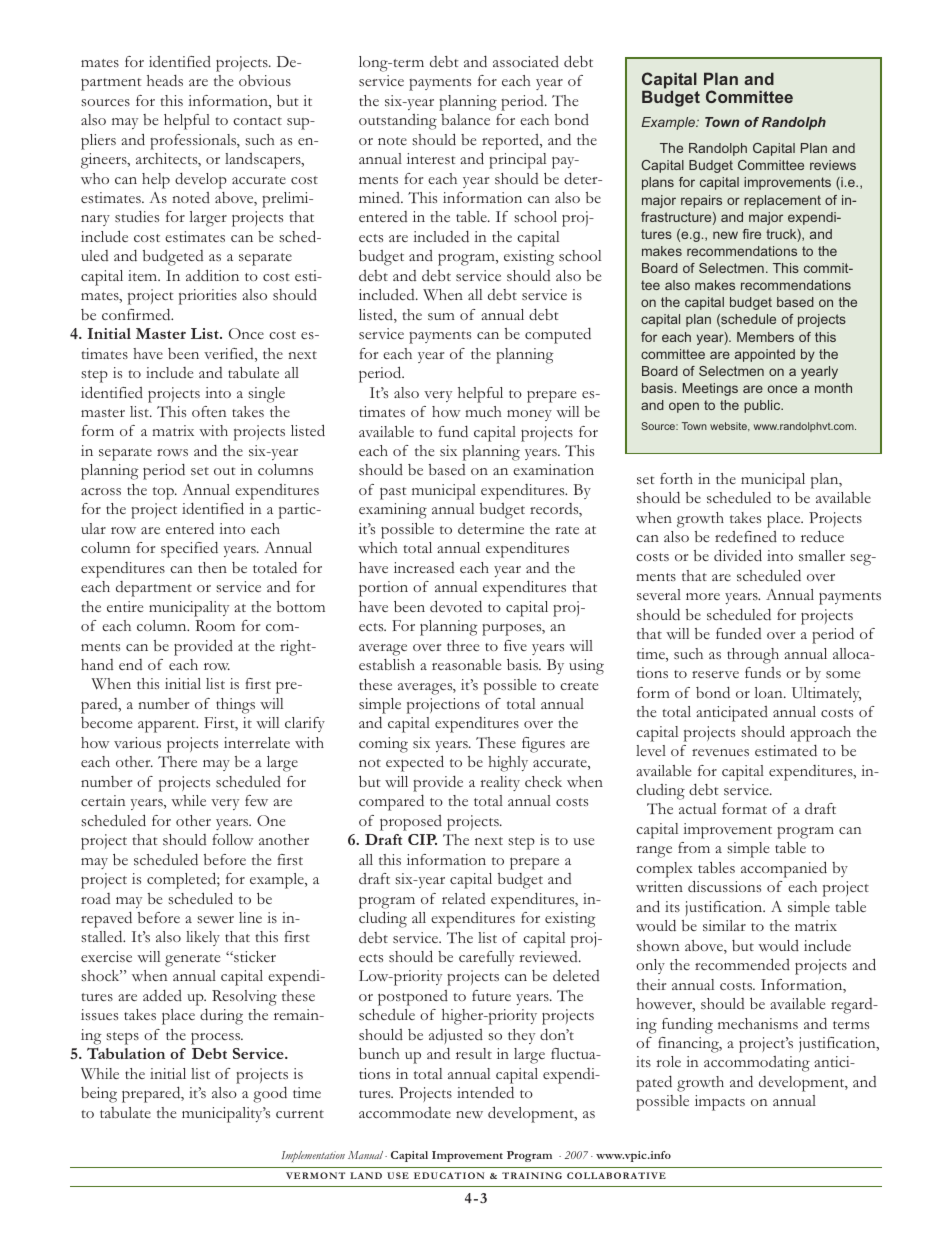  Describe the element at coordinates (483, 411) in the screenshot. I see `much` at that location.
